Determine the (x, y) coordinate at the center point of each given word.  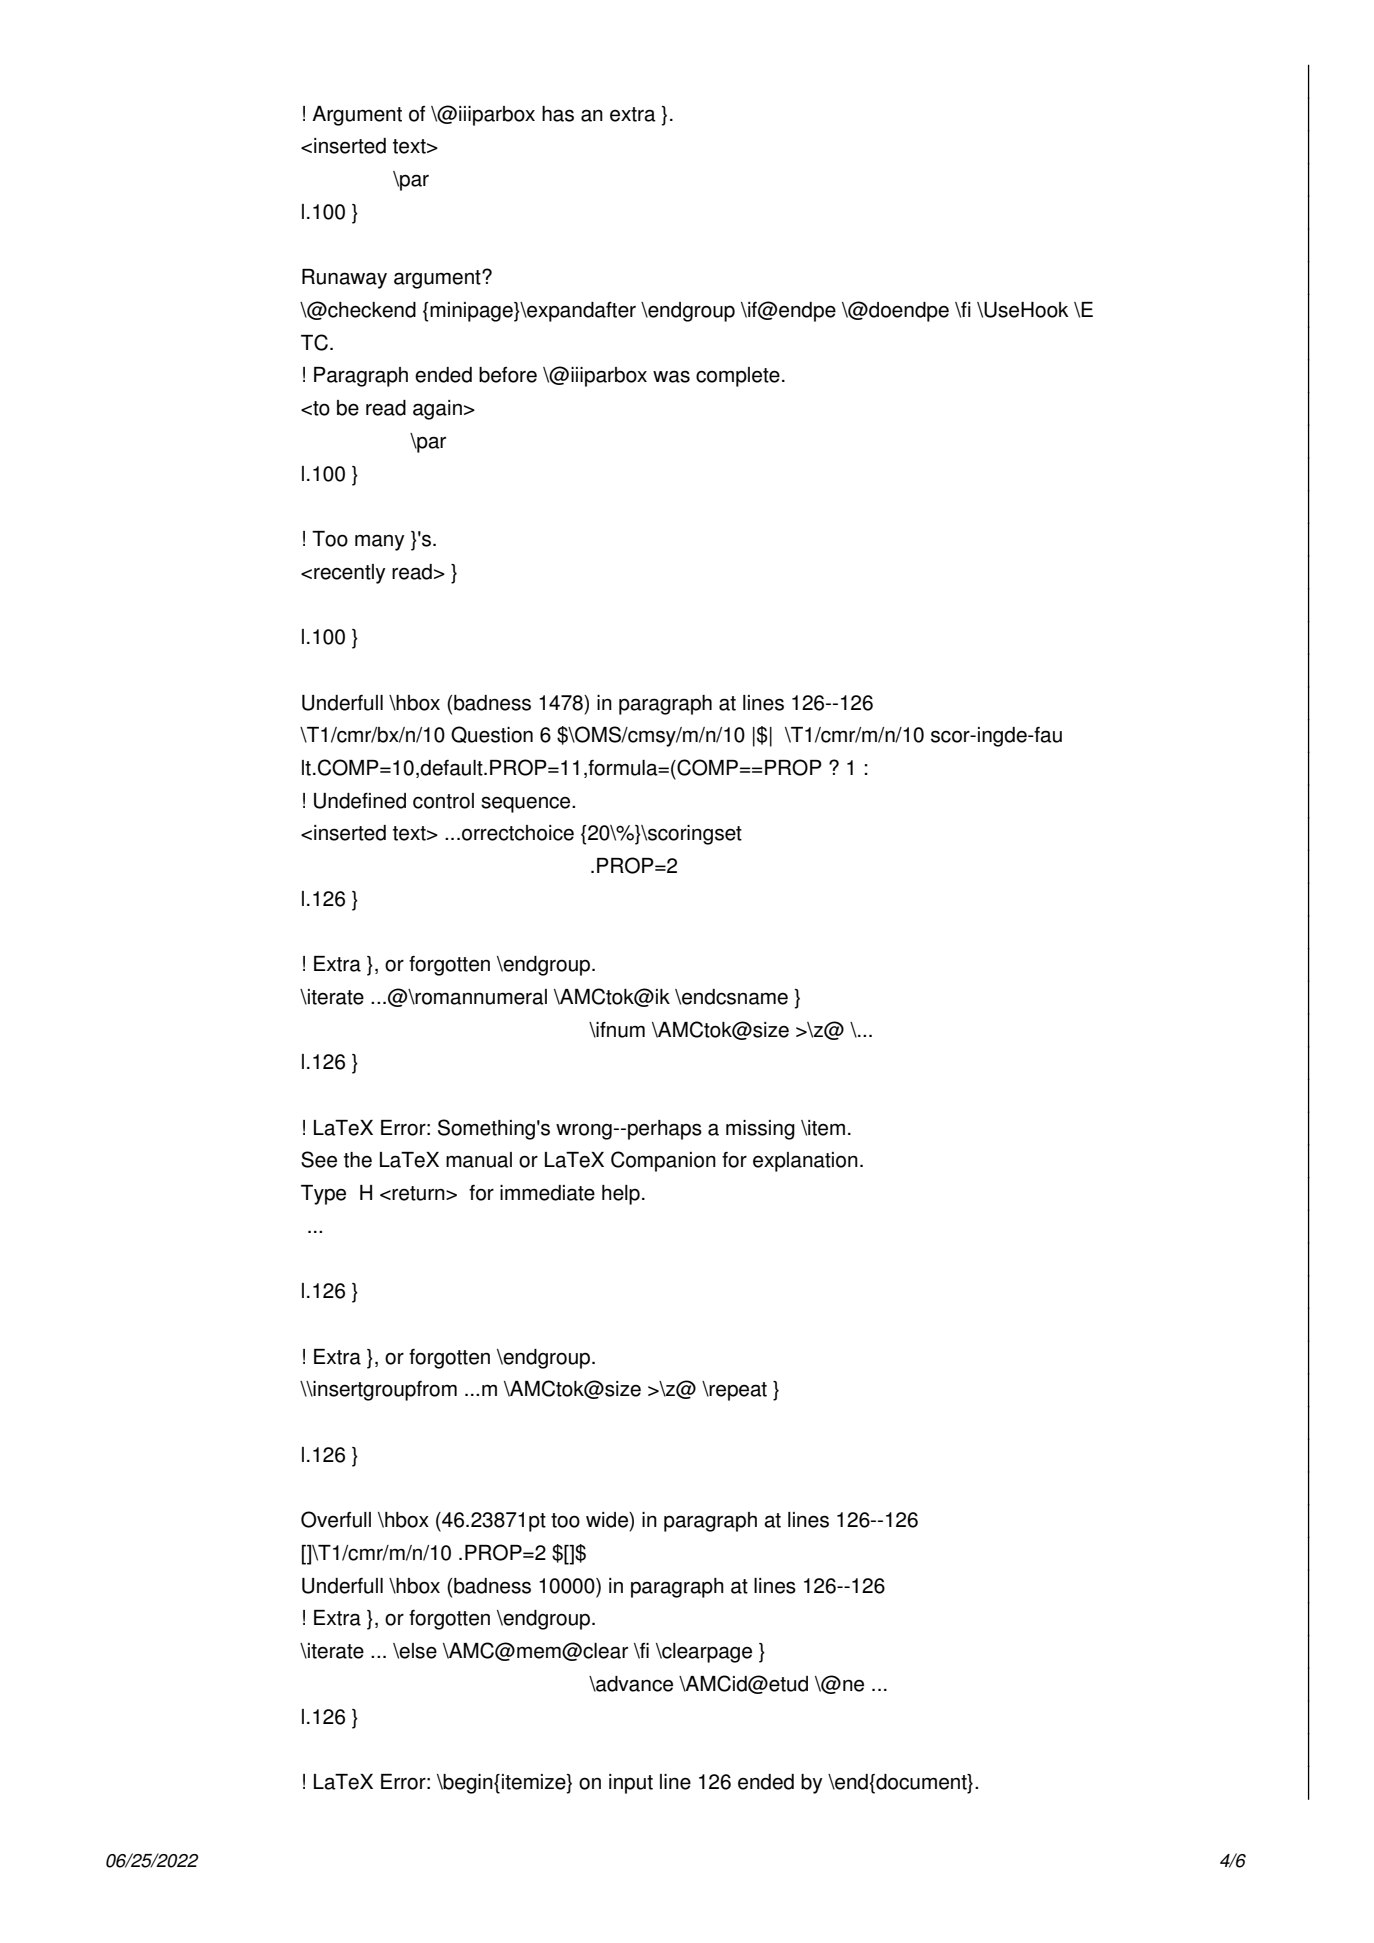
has (558, 114)
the (358, 1160)
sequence (527, 804)
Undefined (360, 801)
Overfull (336, 1519)
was (671, 376)
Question (492, 734)
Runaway (344, 279)
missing (760, 1130)
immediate (547, 1193)
